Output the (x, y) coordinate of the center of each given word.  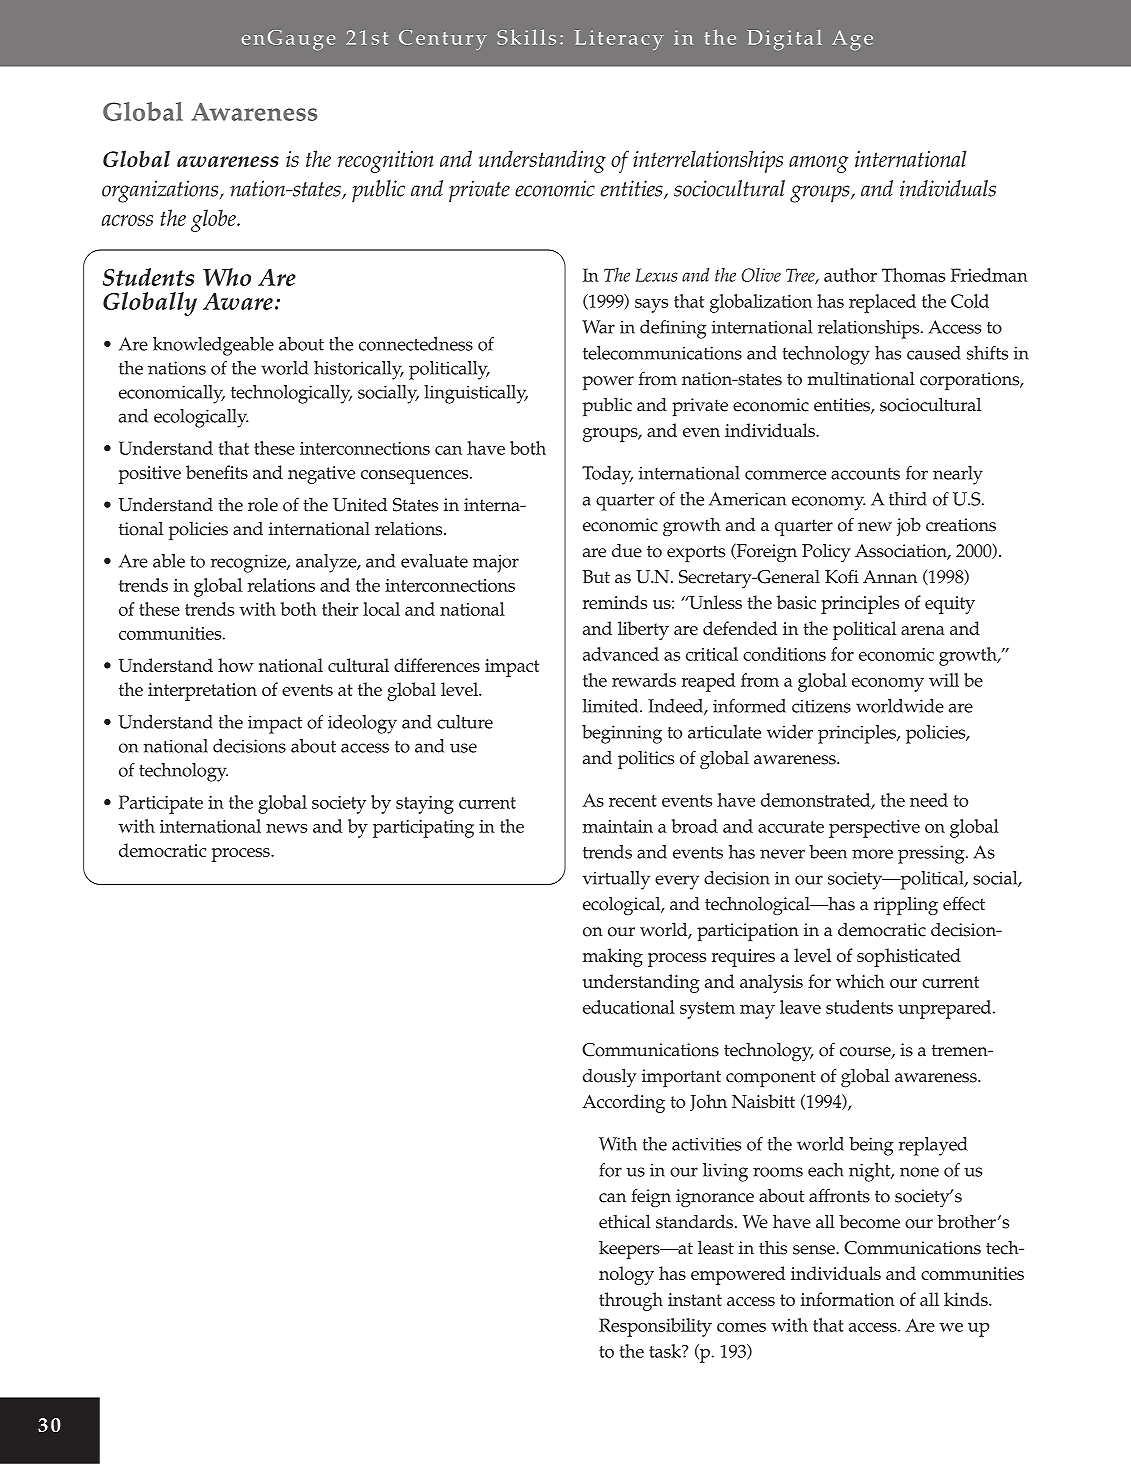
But (596, 576)
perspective (874, 829)
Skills (526, 37)
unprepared (946, 1009)
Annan (890, 577)
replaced (882, 303)
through (631, 1301)
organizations (161, 191)
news (286, 828)
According (623, 1103)
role (263, 505)
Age (852, 40)
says (651, 306)
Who (227, 277)
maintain (618, 826)
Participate (161, 804)
